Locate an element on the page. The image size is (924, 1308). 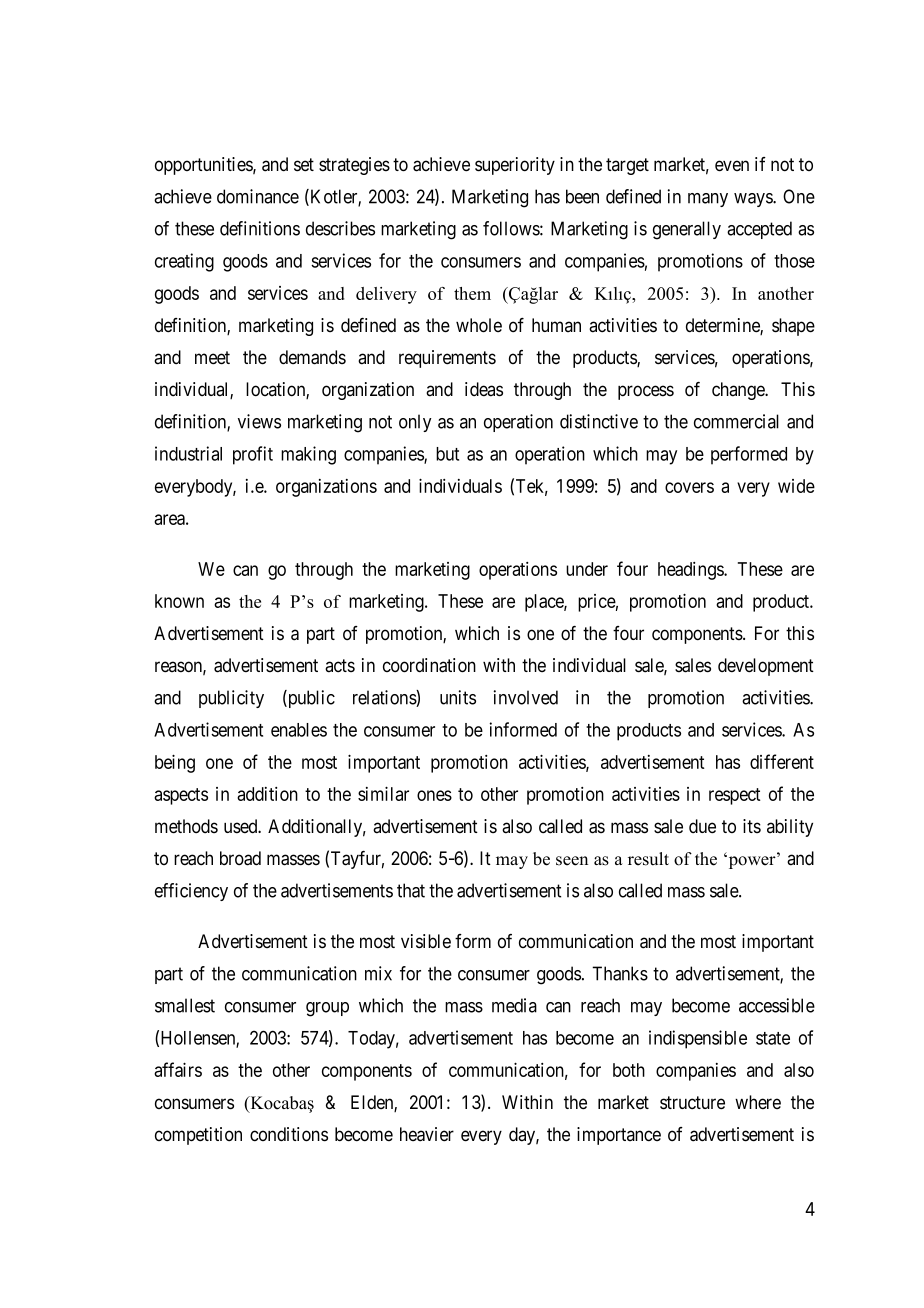
many is located at coordinates (708, 200).
